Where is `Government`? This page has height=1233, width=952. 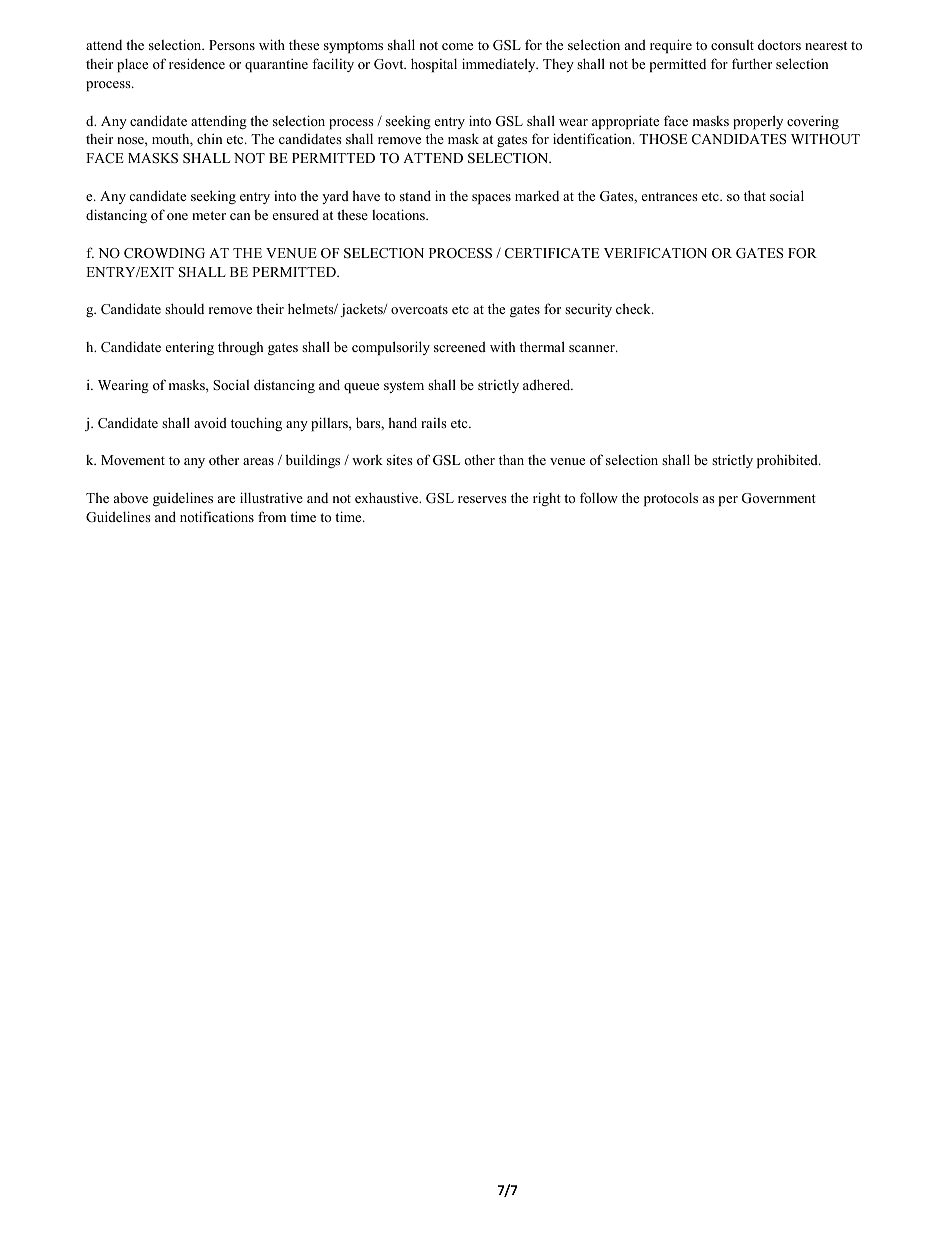
Government is located at coordinates (778, 498).
